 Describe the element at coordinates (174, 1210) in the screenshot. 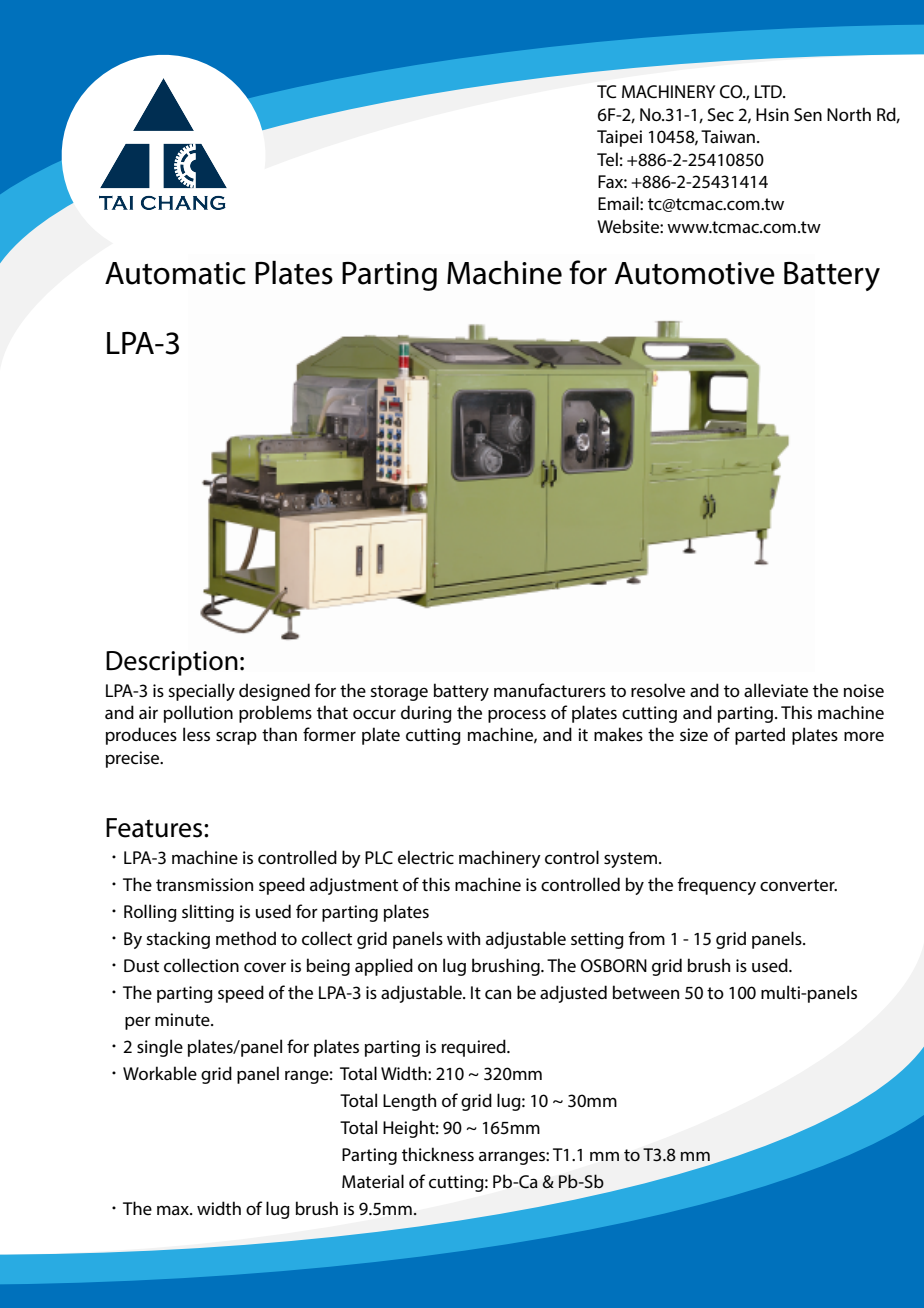

I see `max` at that location.
